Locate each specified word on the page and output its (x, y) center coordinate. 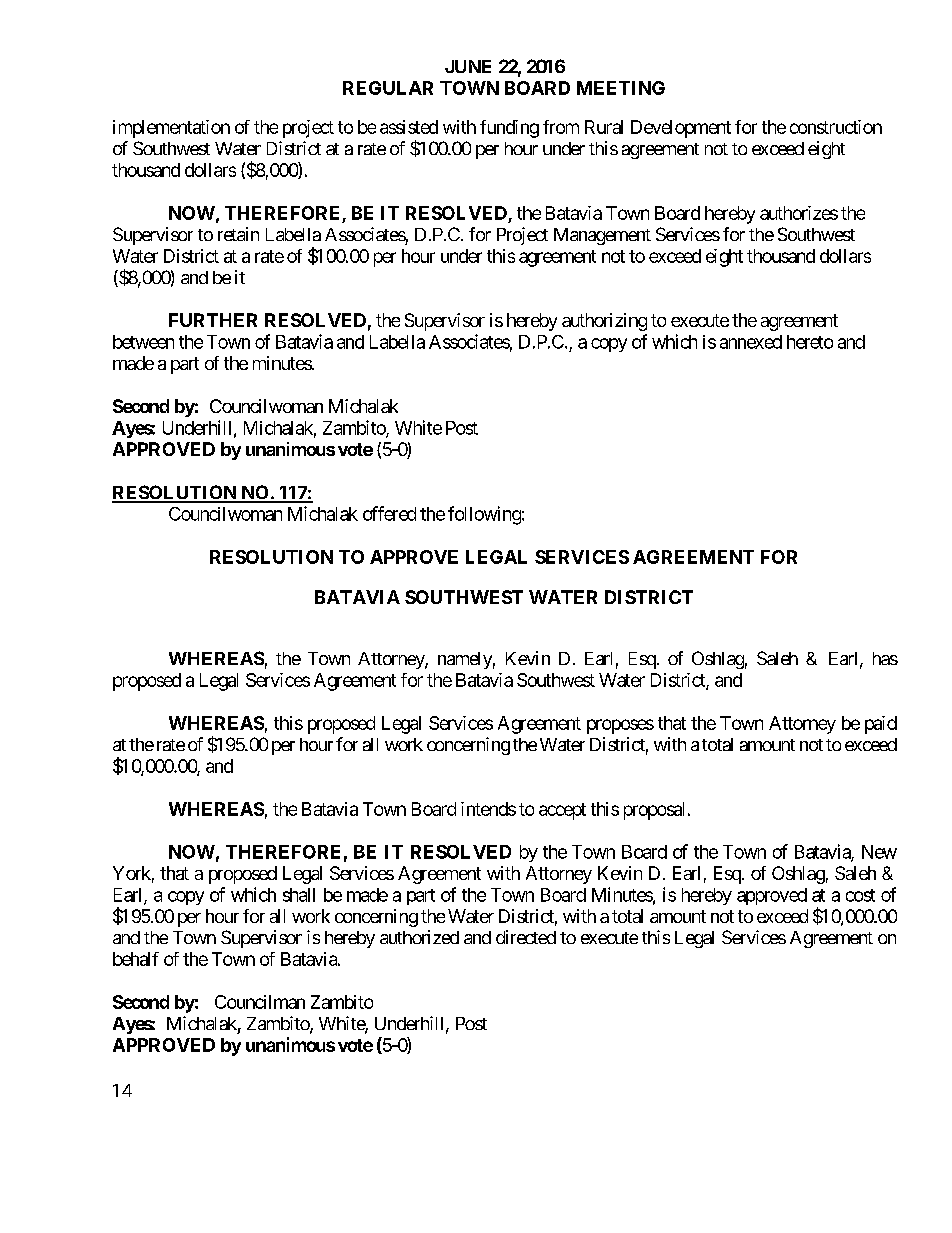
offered (389, 513)
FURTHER (213, 320)
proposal (654, 811)
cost (860, 895)
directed (526, 937)
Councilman (260, 1002)
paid (881, 725)
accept (562, 811)
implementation (171, 129)
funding (509, 129)
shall (299, 895)
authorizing (604, 322)
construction (836, 127)
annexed (751, 342)
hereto (810, 342)
